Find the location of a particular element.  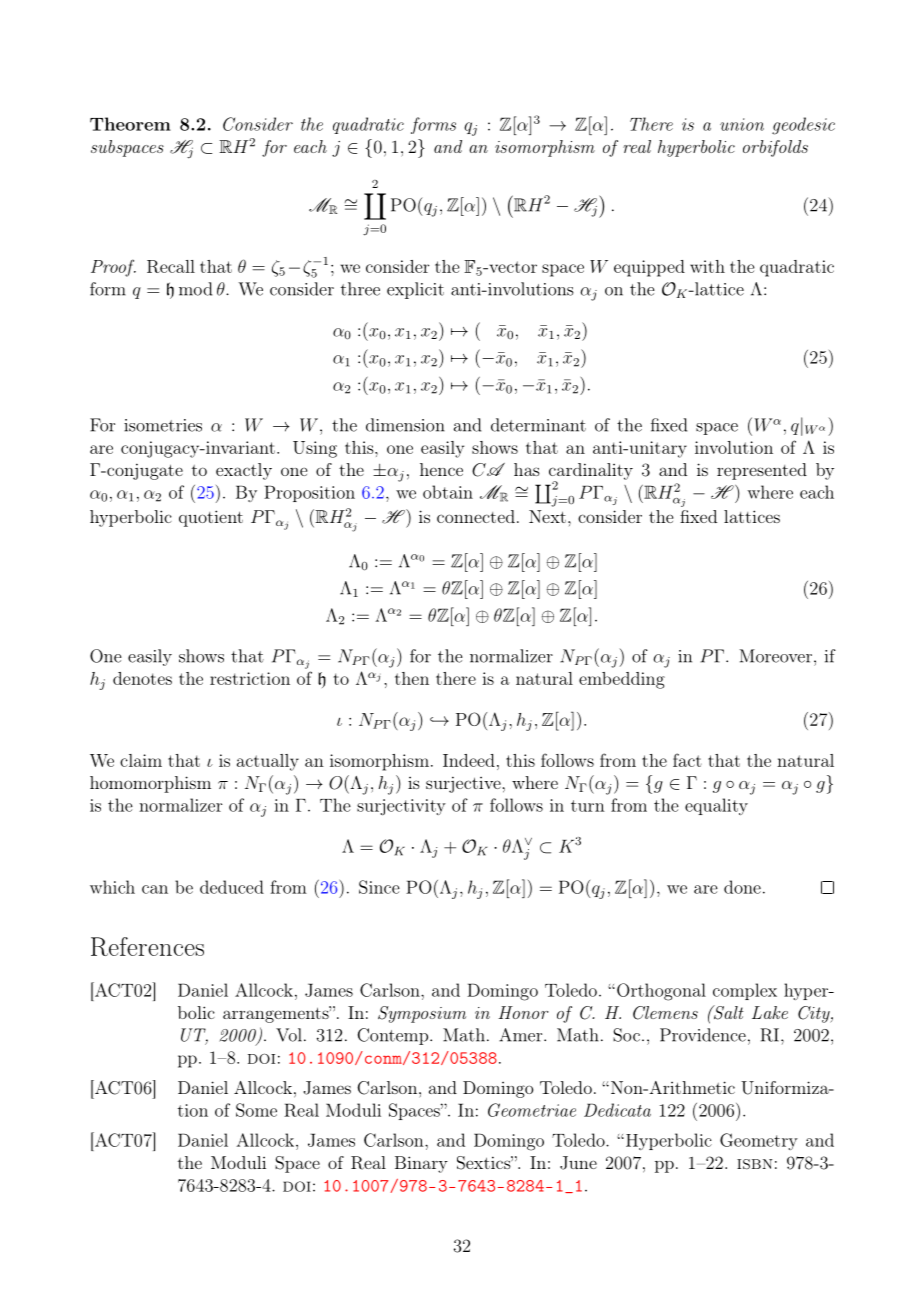

June is located at coordinates (578, 1163).
